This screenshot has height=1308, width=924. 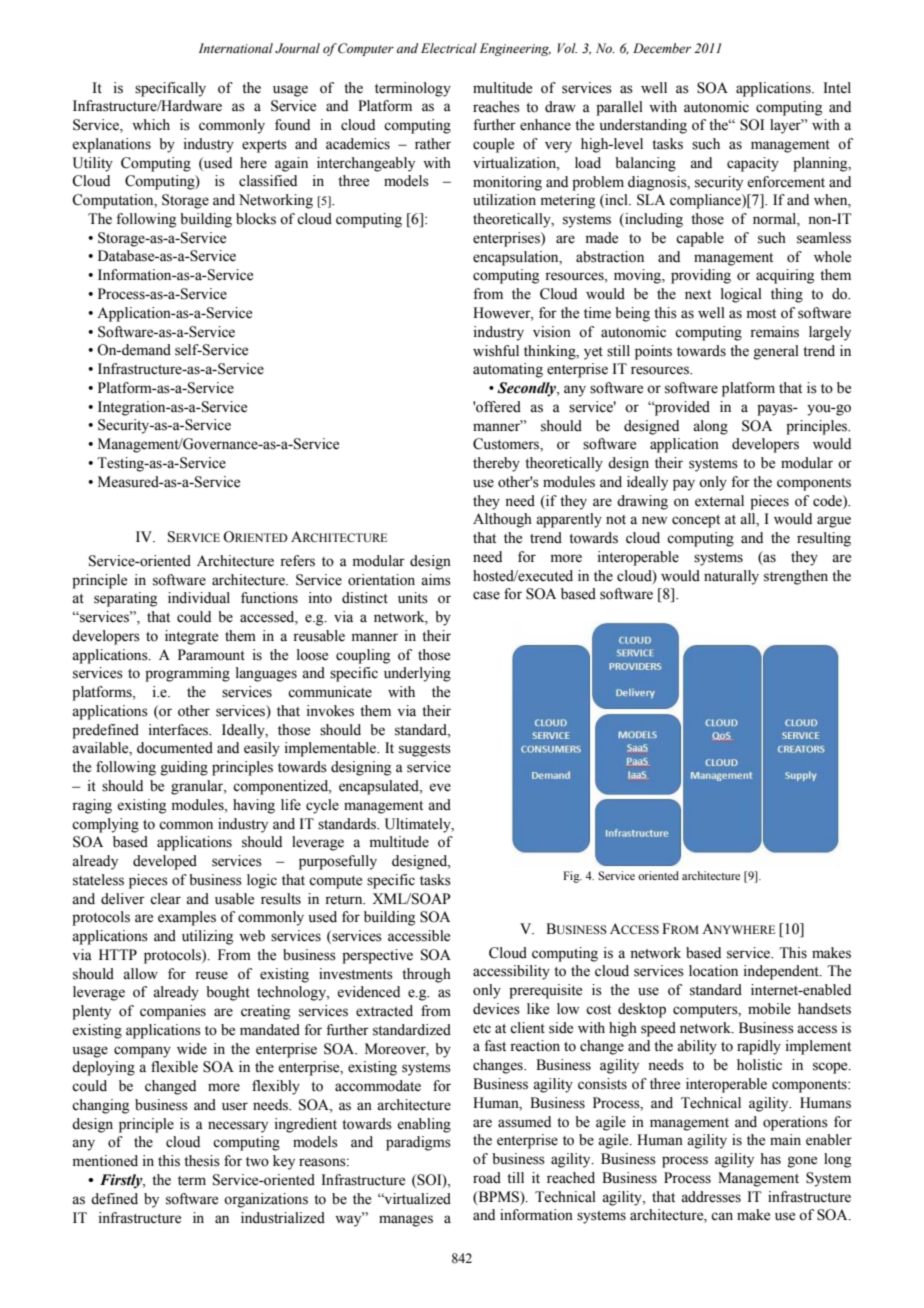 What do you see at coordinates (496, 351) in the screenshot?
I see `wishful` at bounding box center [496, 351].
